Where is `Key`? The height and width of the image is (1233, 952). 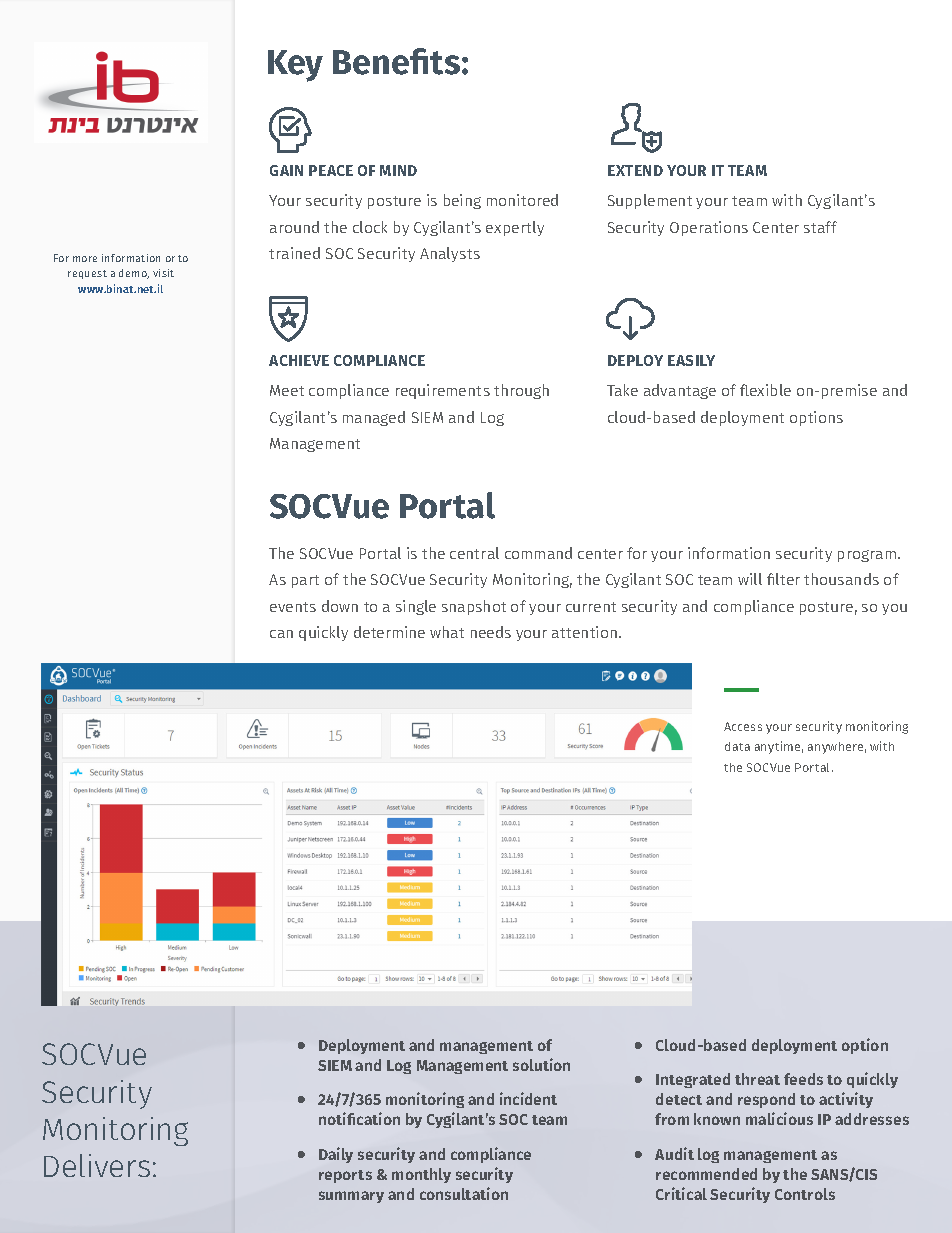 Key is located at coordinates (295, 66).
